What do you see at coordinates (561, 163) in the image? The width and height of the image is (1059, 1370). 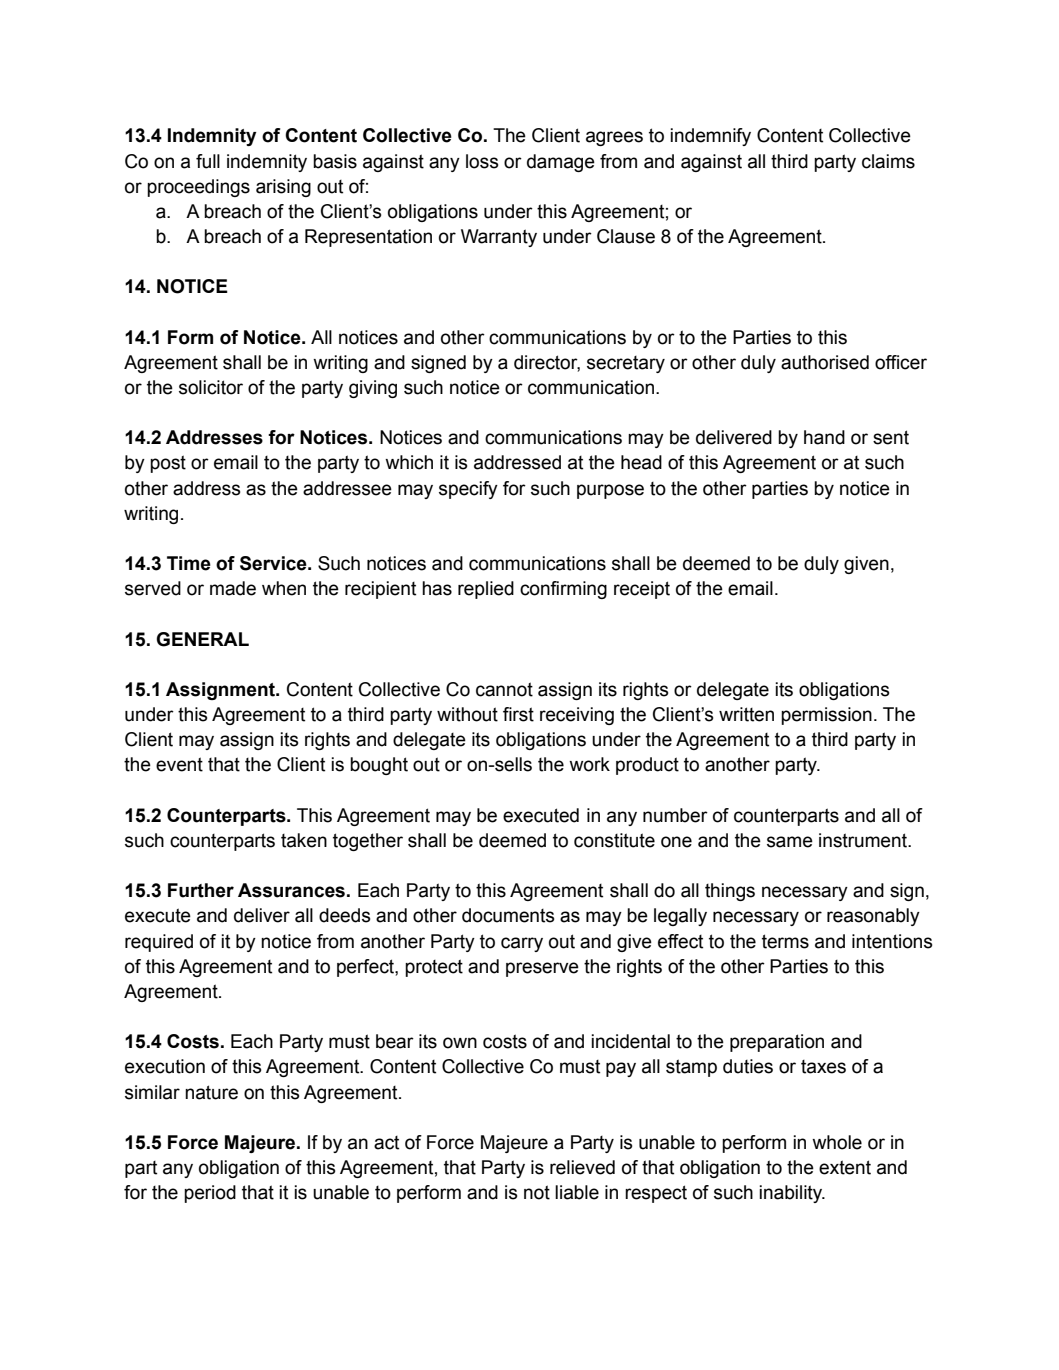 I see `damage` at bounding box center [561, 163].
